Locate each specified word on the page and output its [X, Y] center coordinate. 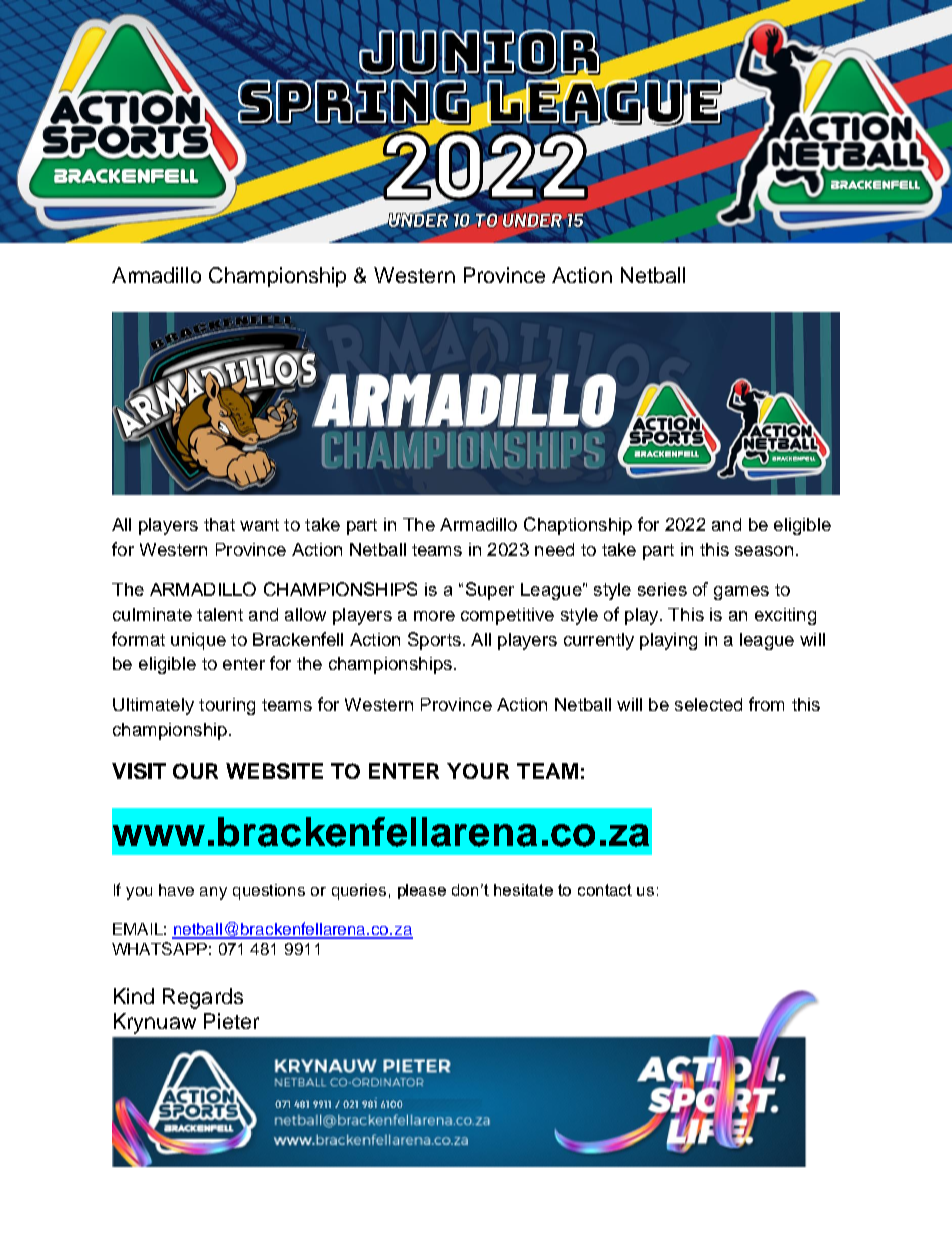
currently [599, 641]
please [422, 891]
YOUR [478, 771]
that [219, 524]
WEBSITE [274, 771]
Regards [203, 998]
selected [708, 704]
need [554, 549]
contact [605, 890]
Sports [434, 641]
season [764, 551]
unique [198, 641]
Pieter [231, 1021]
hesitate [523, 890]
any [213, 893]
